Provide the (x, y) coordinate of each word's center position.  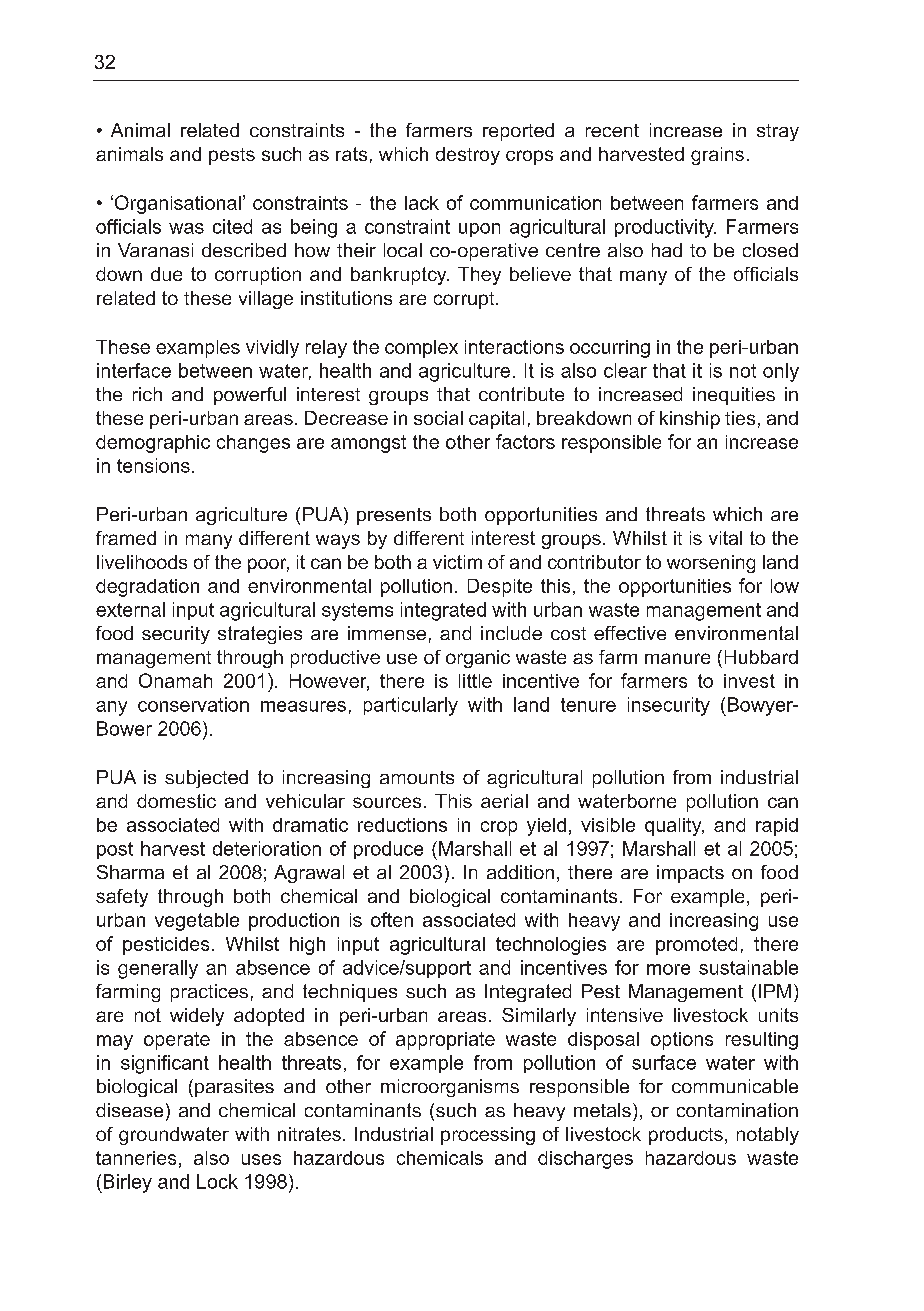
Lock (217, 1181)
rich (147, 394)
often (392, 919)
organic (478, 659)
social (438, 418)
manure (677, 658)
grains (717, 156)
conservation (193, 704)
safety (122, 898)
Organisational (178, 204)
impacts (690, 874)
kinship (690, 420)
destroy (468, 156)
